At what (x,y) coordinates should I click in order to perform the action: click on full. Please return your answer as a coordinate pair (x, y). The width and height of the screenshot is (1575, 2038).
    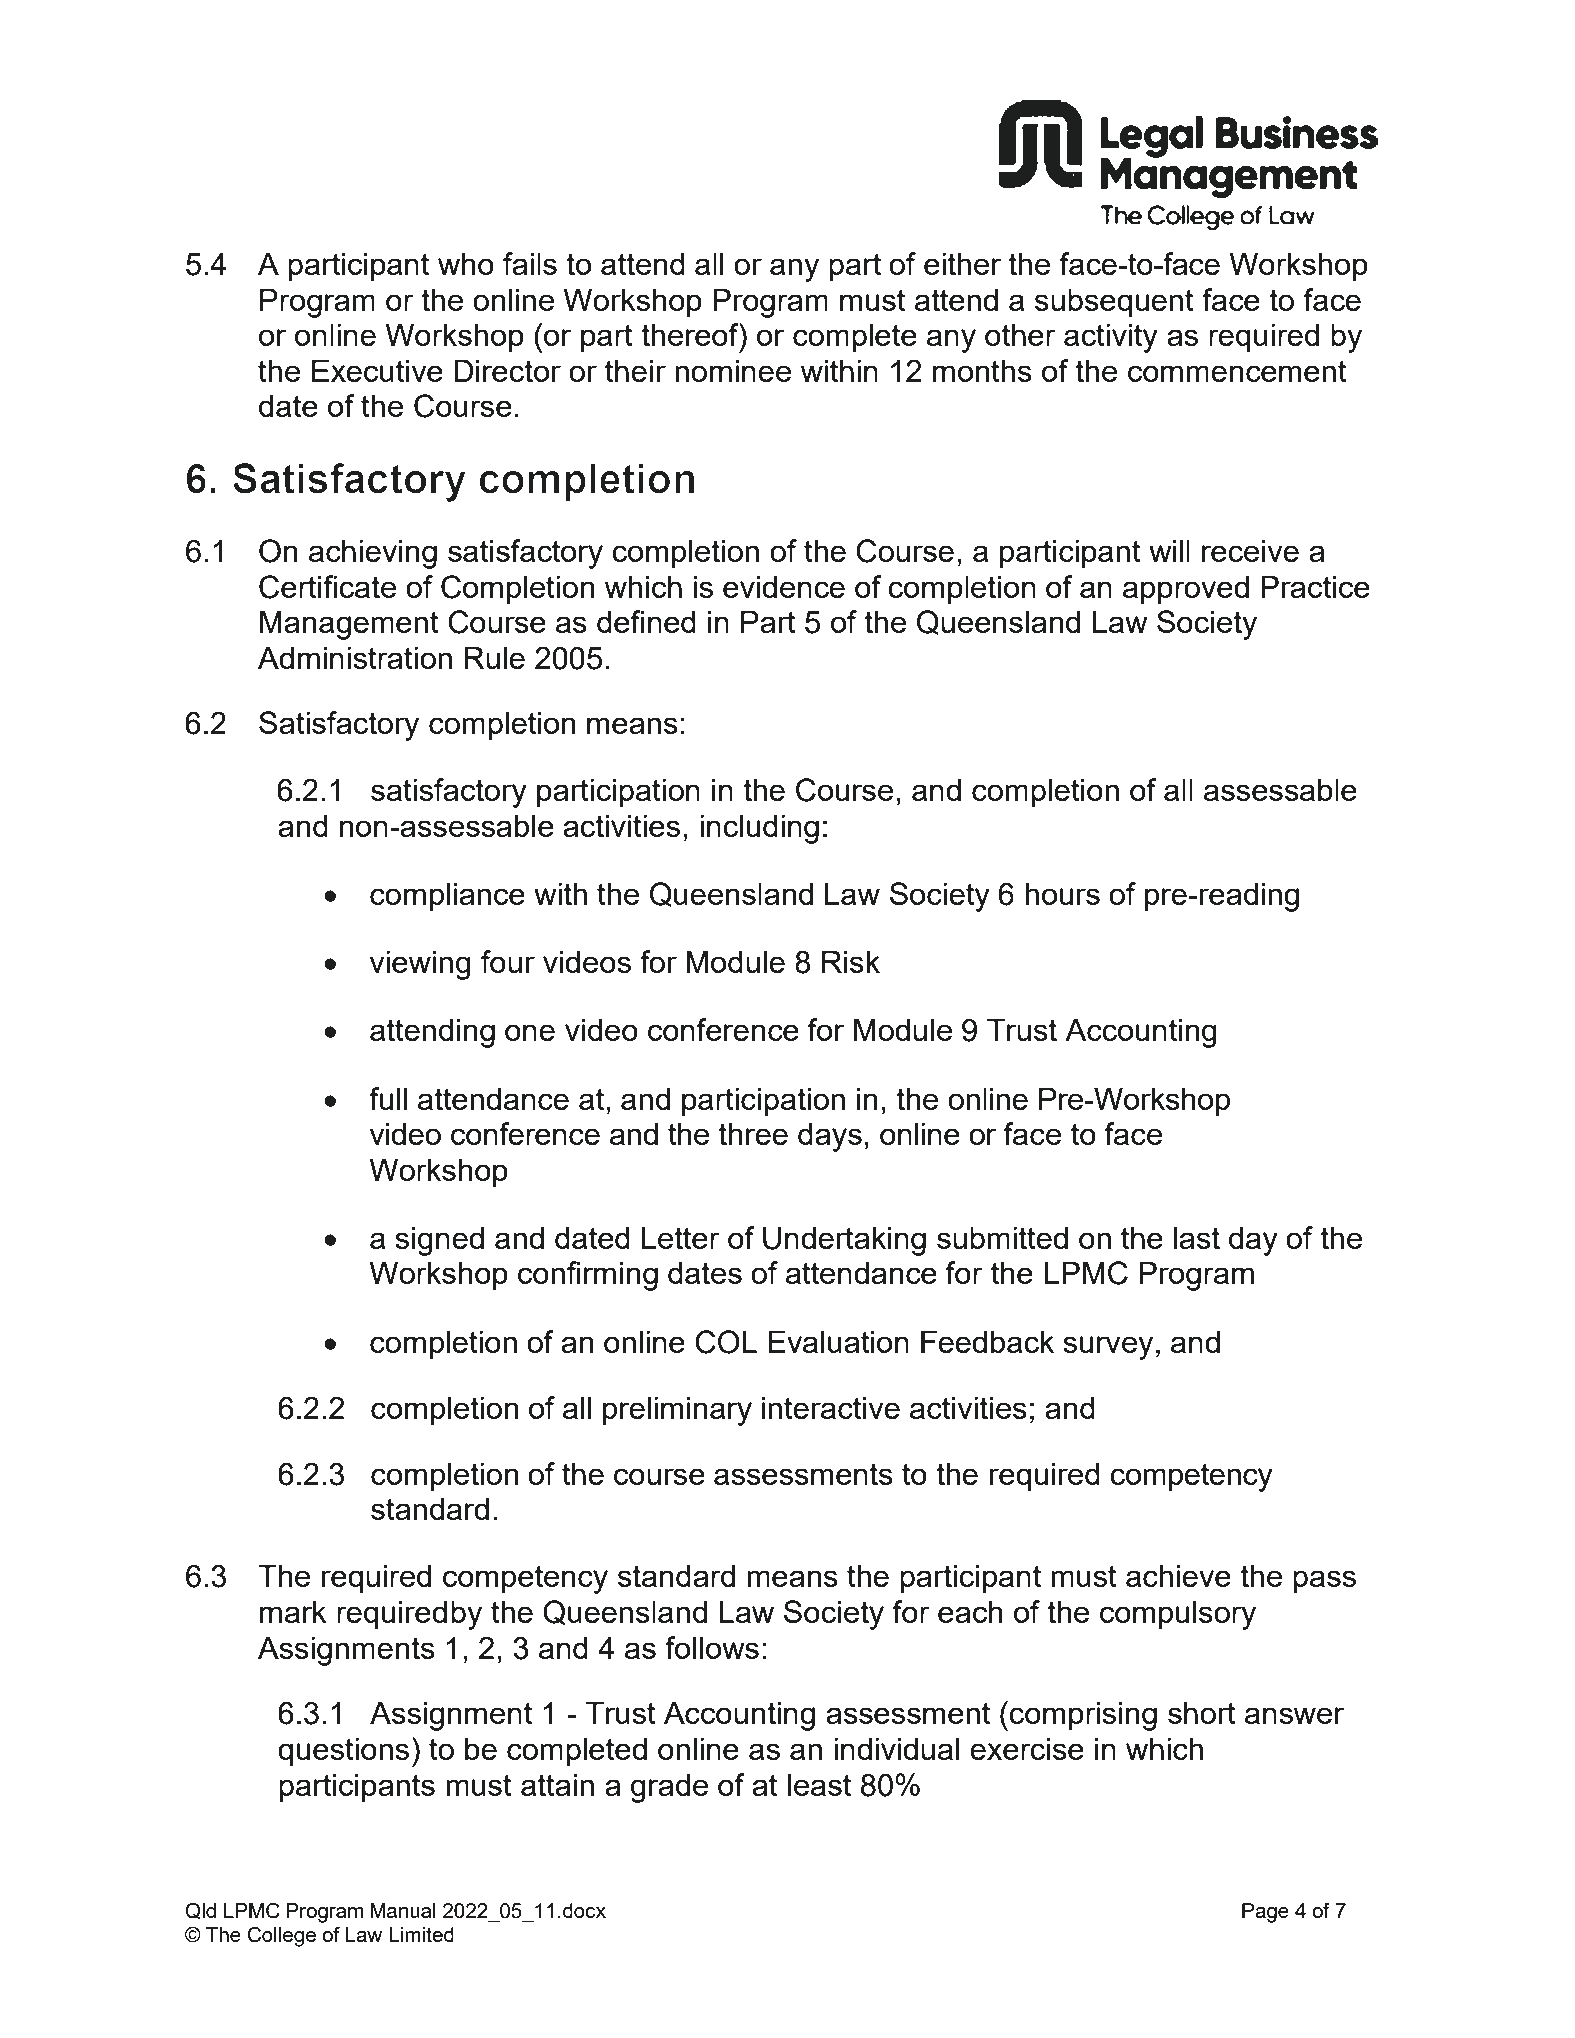
    Looking at the image, I should click on (388, 1098).
